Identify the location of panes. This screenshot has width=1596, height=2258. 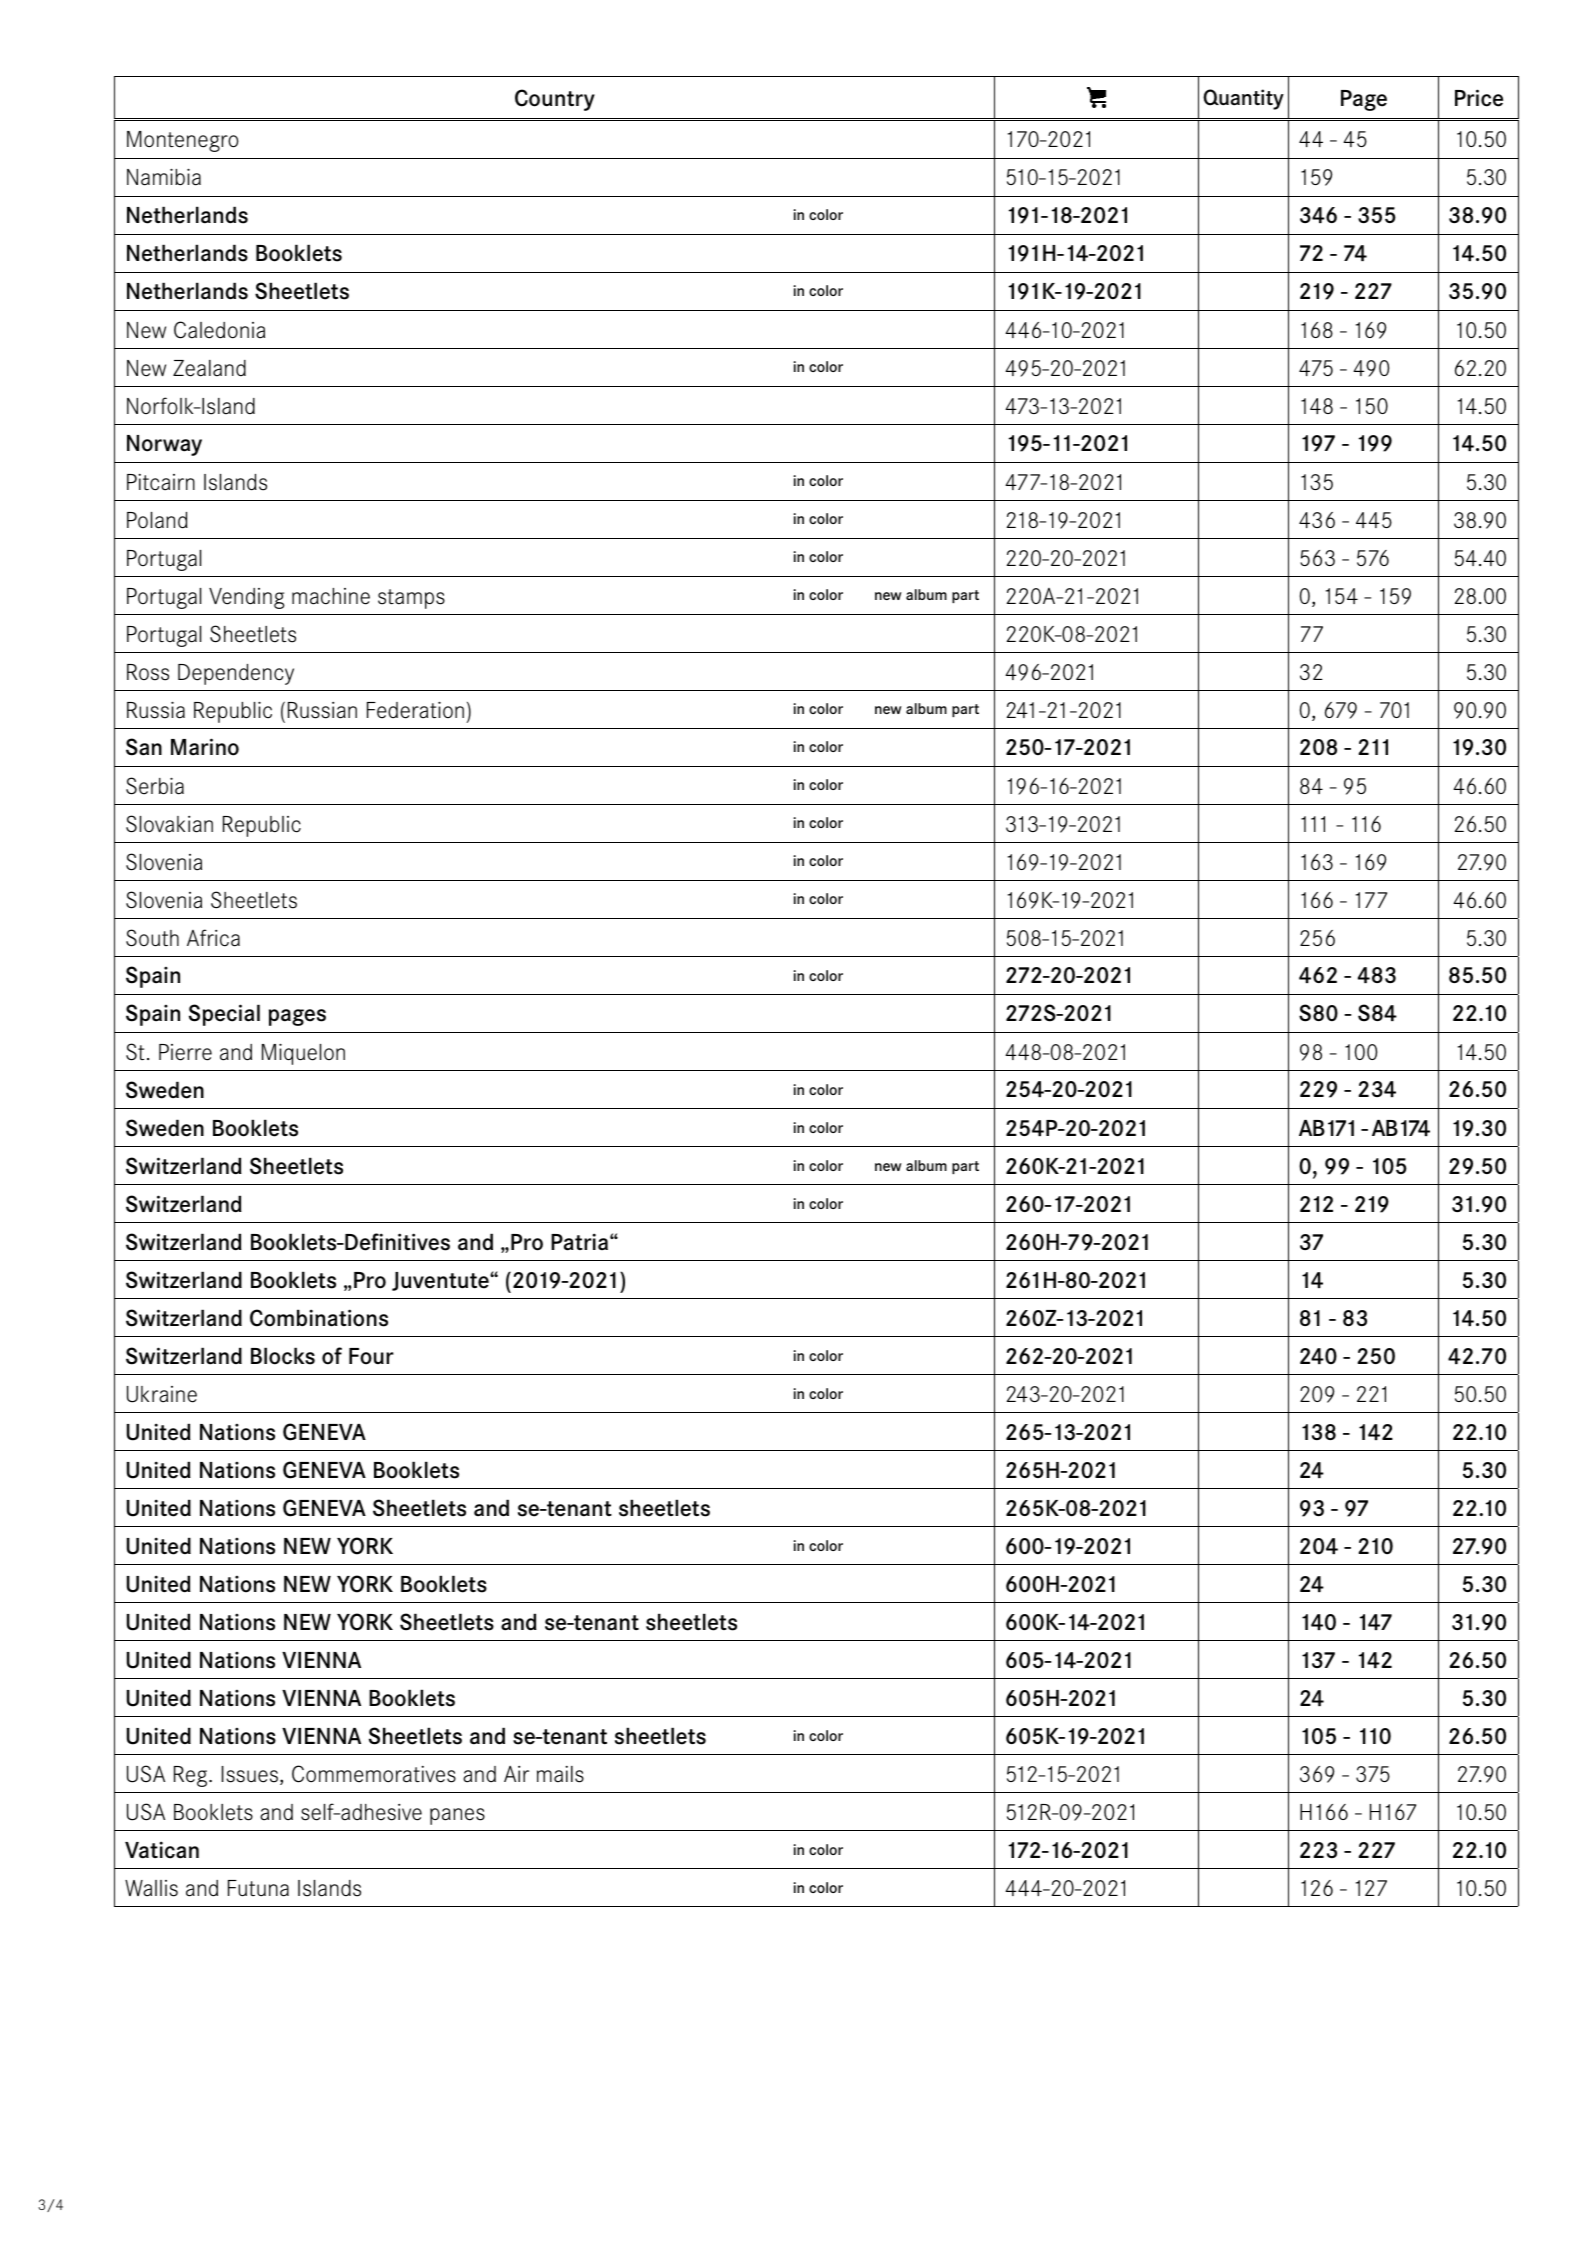
(457, 1816).
